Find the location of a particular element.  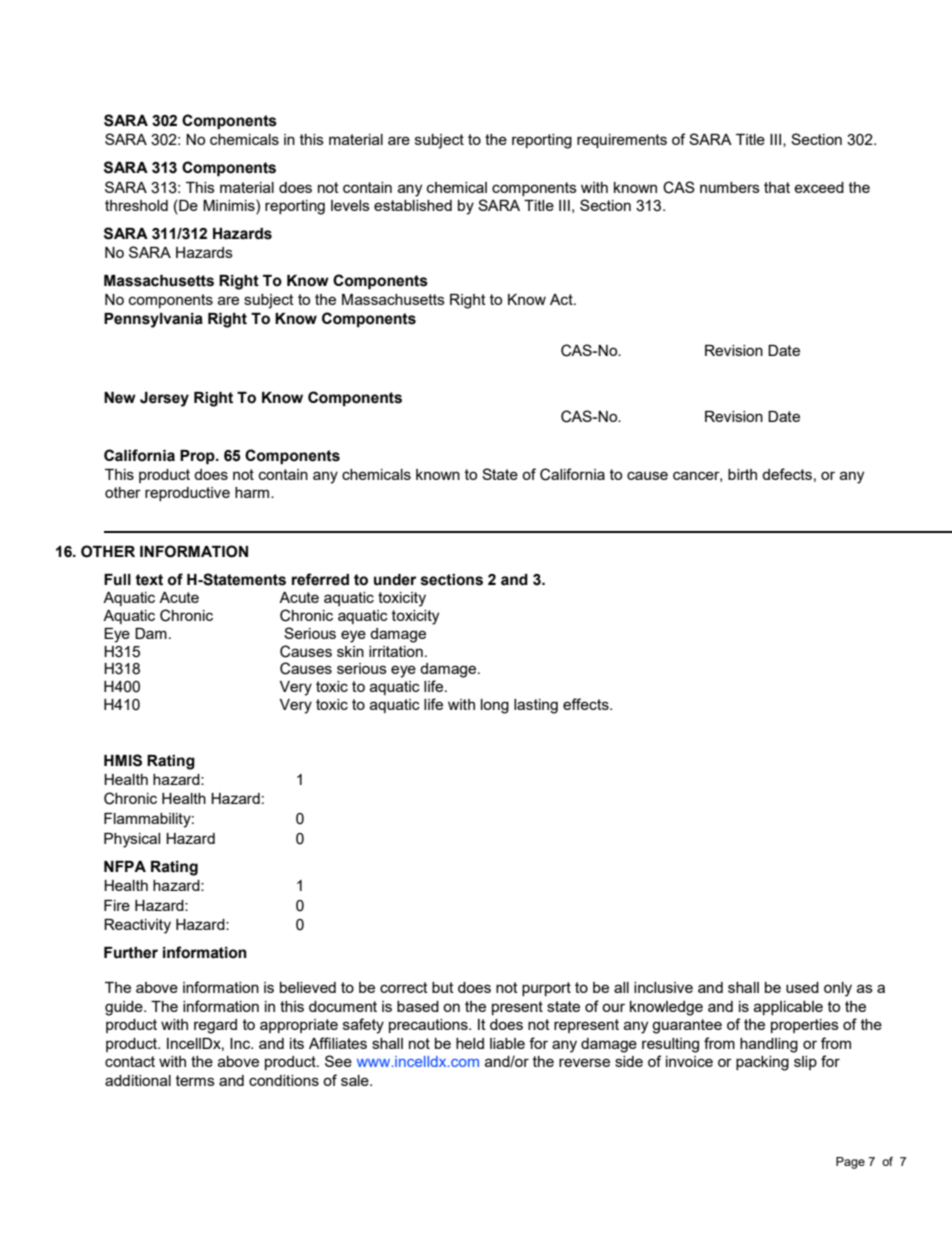

Reactivity is located at coordinates (137, 926).
